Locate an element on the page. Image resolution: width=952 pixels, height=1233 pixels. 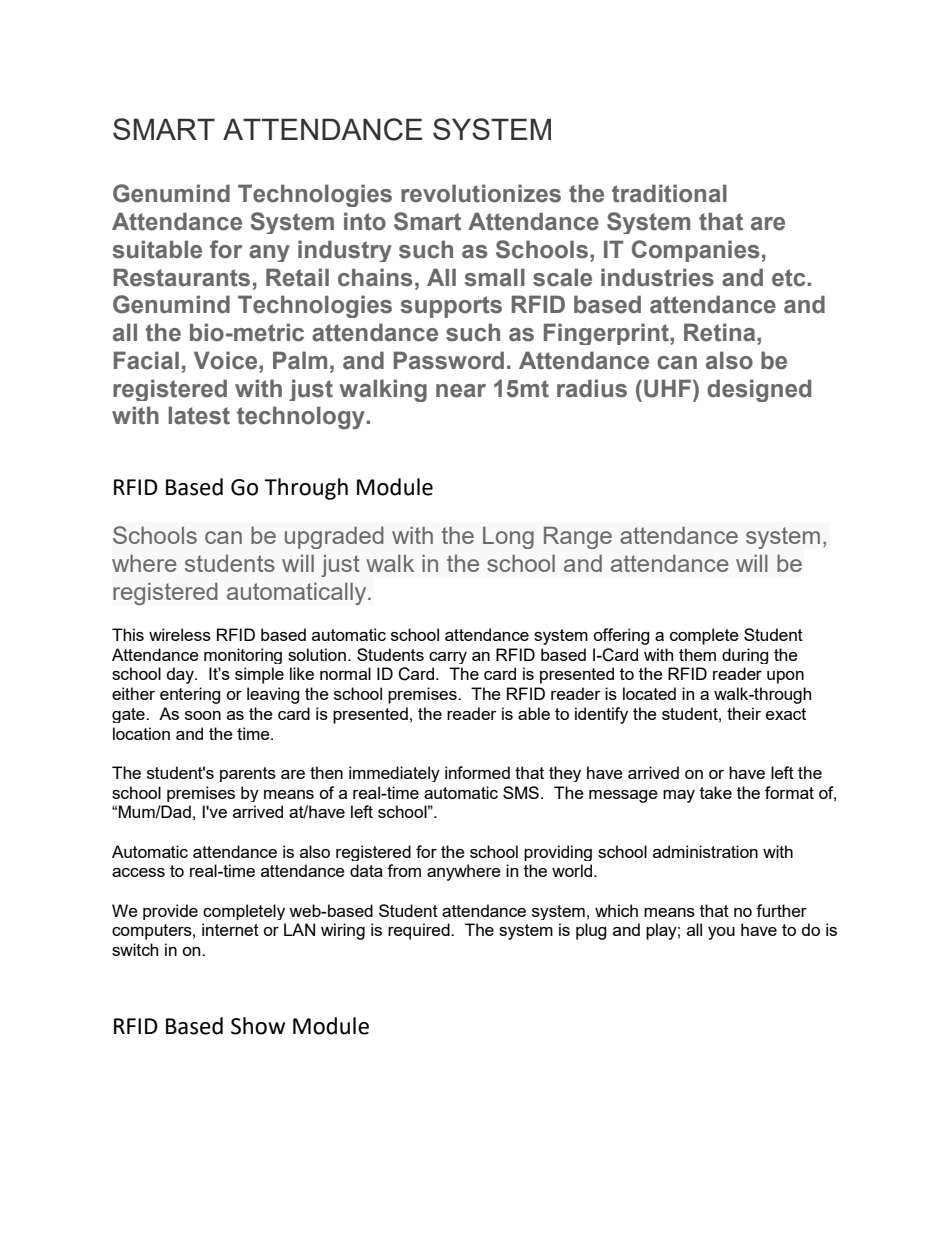
Companies is located at coordinates (695, 251).
